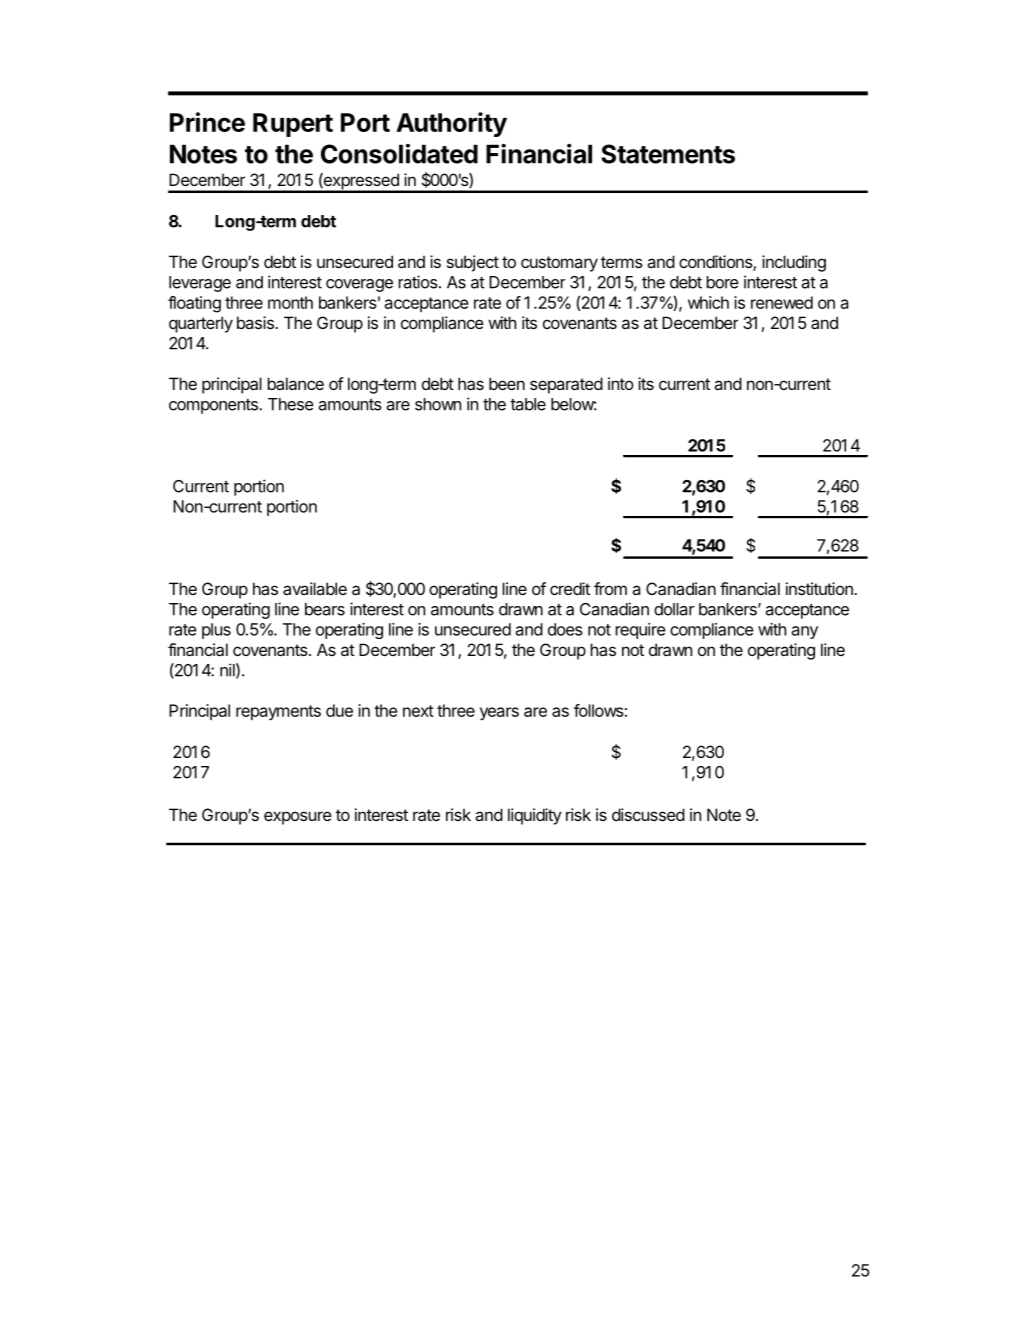 The width and height of the image is (1036, 1341). Describe the element at coordinates (668, 154) in the image. I see `Statements` at that location.
